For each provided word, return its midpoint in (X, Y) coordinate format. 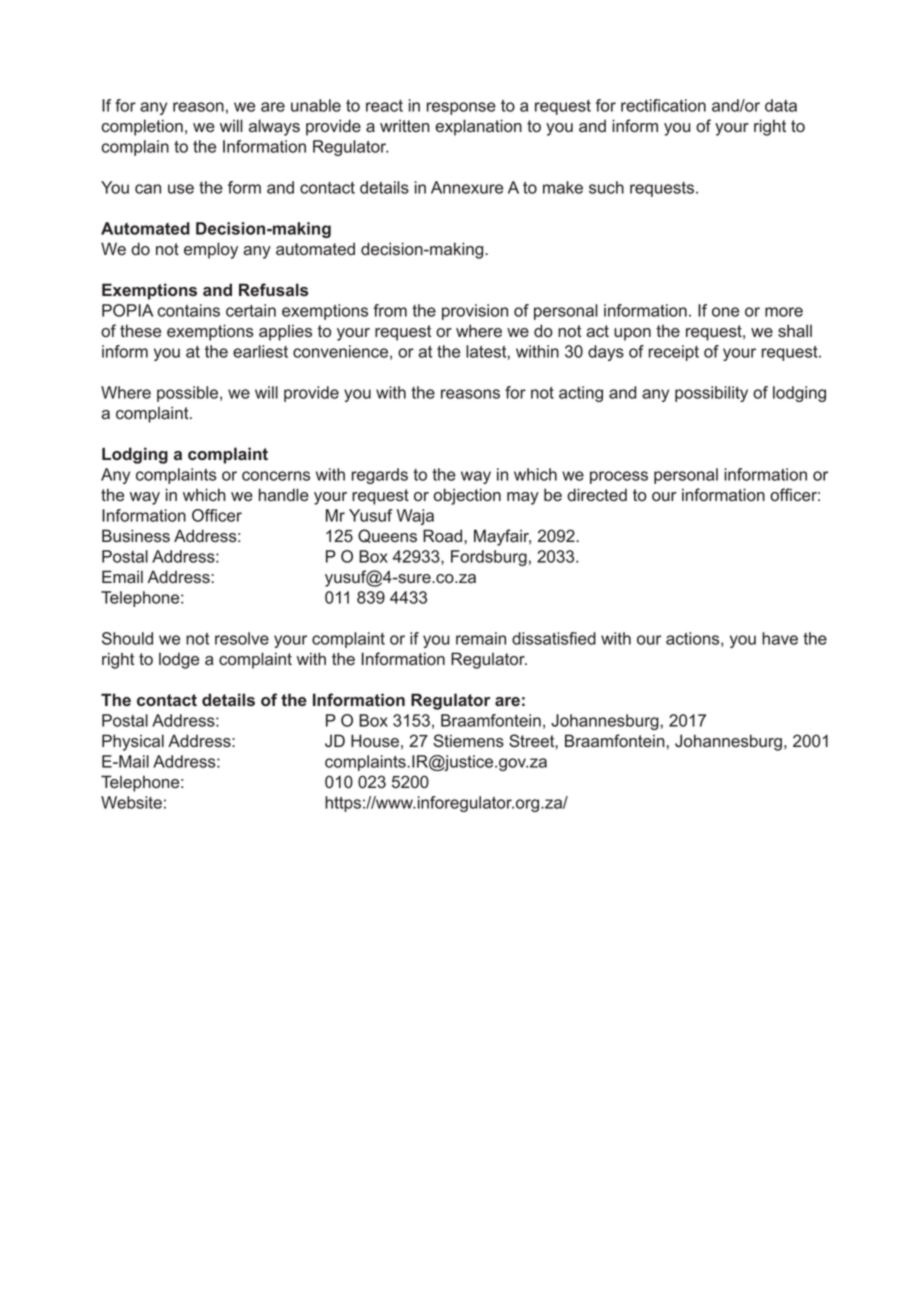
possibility (711, 394)
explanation (478, 127)
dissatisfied (554, 638)
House (375, 741)
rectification (663, 105)
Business (136, 536)
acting (581, 394)
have (780, 638)
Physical (133, 742)
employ (211, 250)
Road (444, 536)
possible (189, 394)
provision (475, 312)
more (784, 312)
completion (142, 127)
